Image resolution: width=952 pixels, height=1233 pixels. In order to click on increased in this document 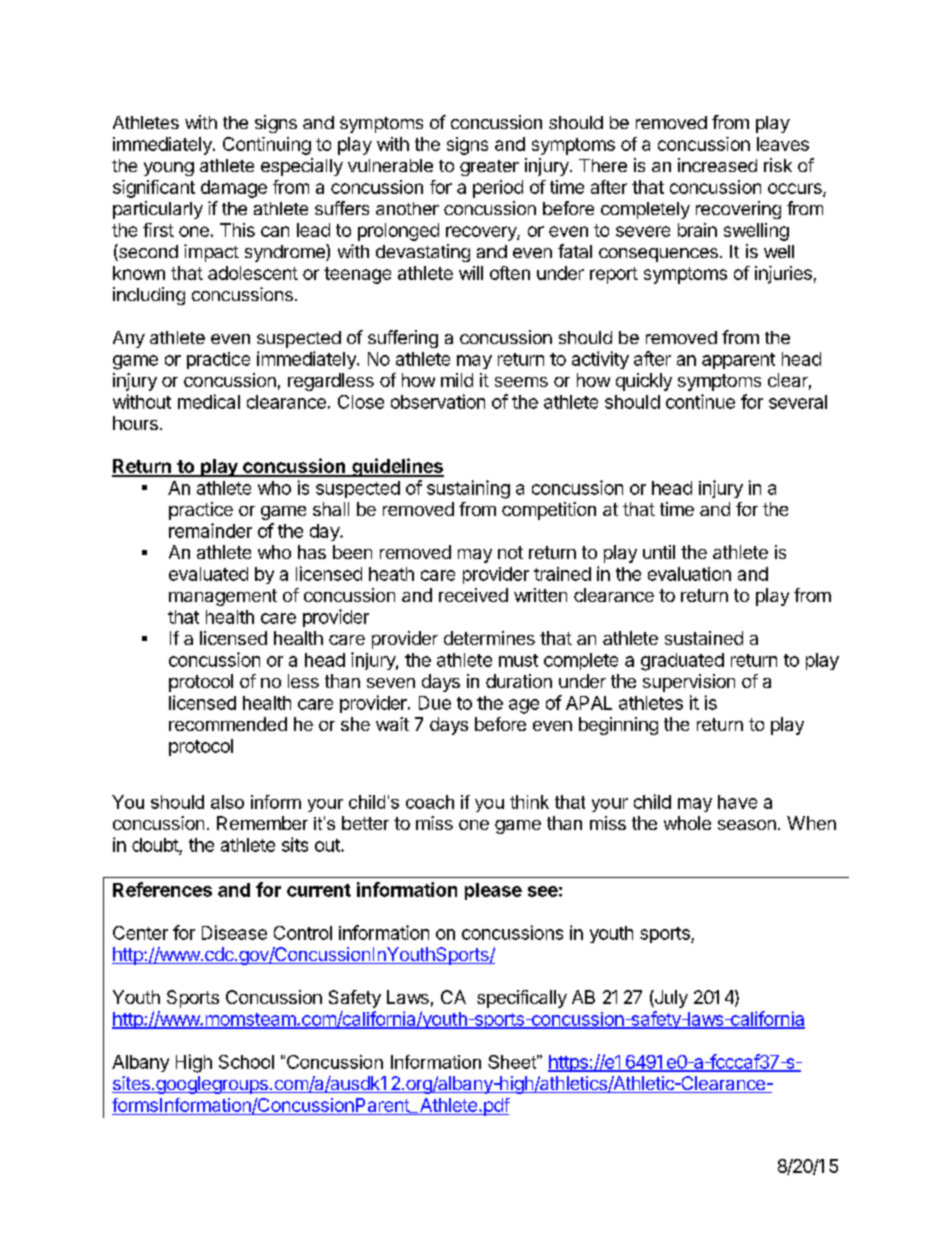, I will do `click(717, 165)`.
